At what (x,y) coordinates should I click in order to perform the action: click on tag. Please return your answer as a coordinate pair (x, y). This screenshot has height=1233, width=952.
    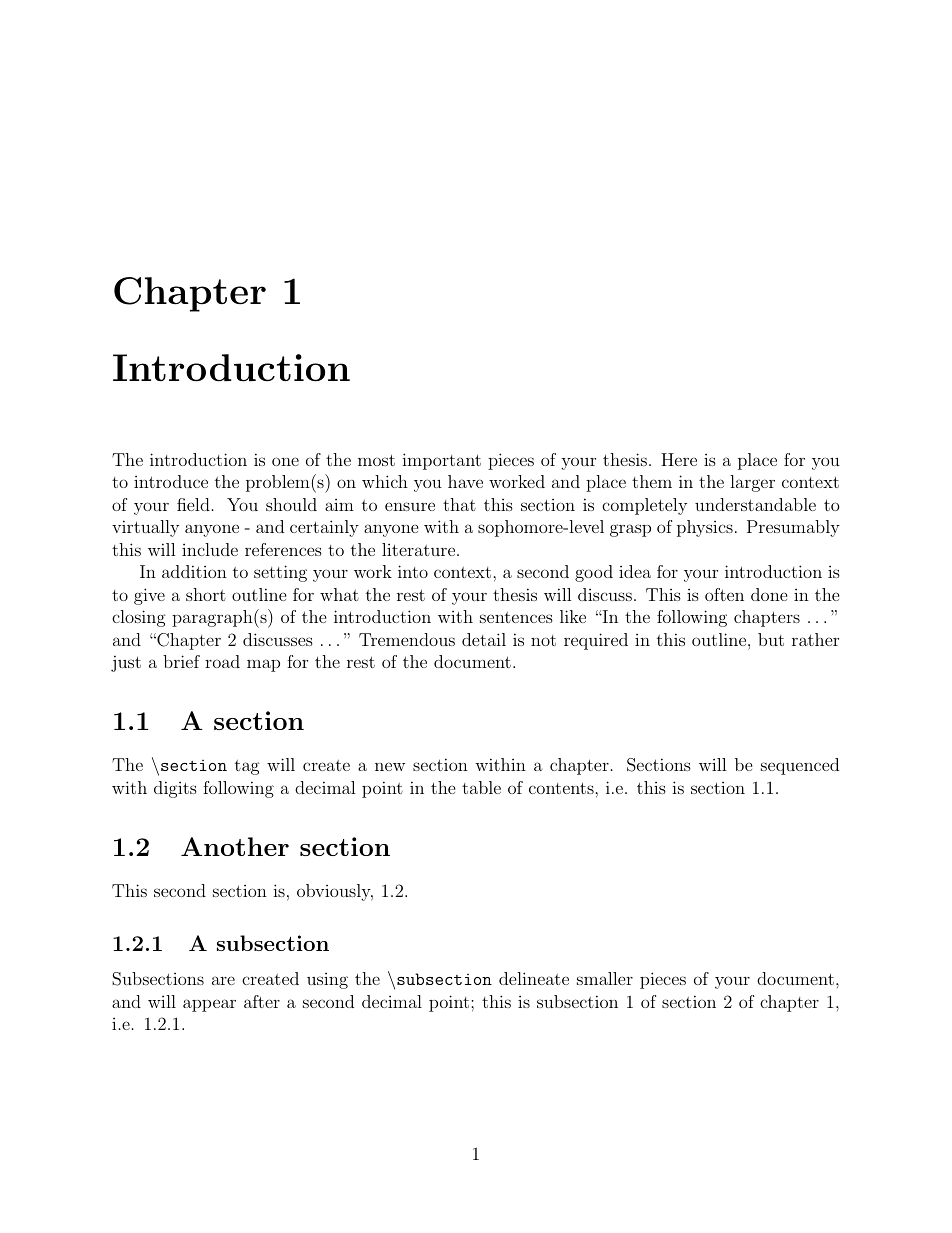
    Looking at the image, I should click on (247, 767).
